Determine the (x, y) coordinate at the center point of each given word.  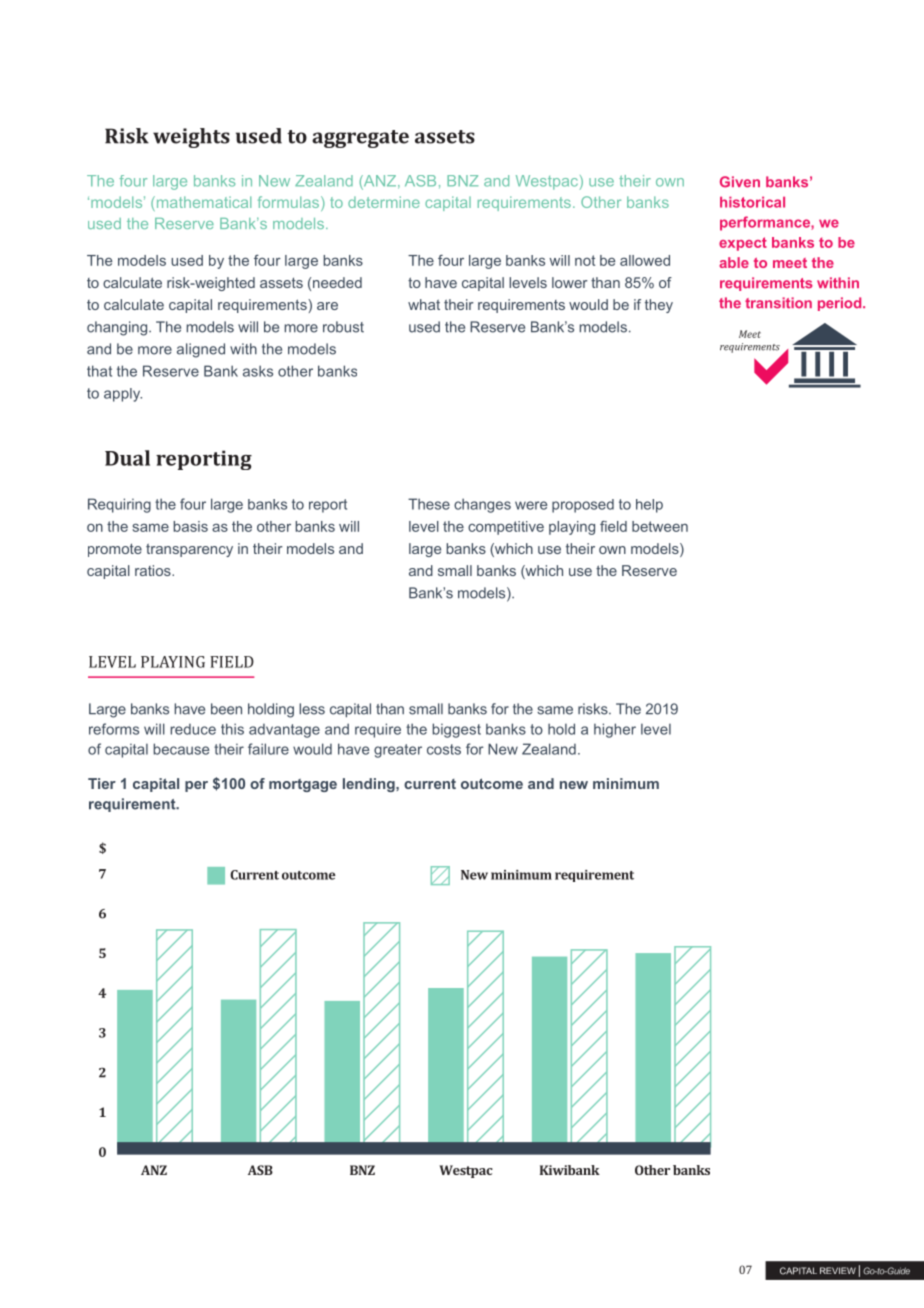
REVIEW (838, 1270)
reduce (193, 729)
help (649, 506)
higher (615, 730)
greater (398, 751)
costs (444, 749)
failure (268, 749)
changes (482, 505)
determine (384, 202)
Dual (127, 458)
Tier (102, 783)
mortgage (303, 785)
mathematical (202, 203)
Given (740, 182)
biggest (456, 730)
